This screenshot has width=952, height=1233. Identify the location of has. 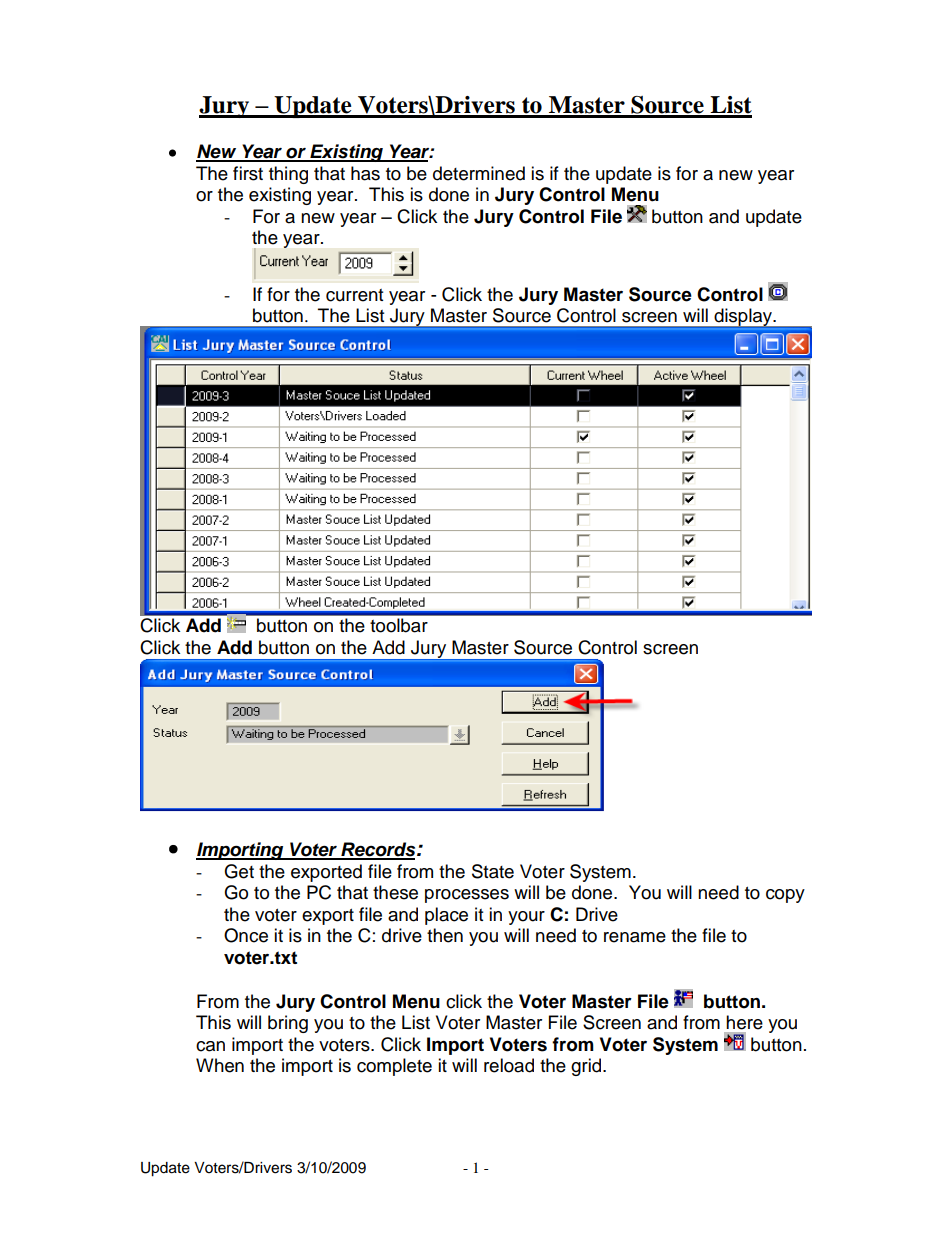
(365, 173).
